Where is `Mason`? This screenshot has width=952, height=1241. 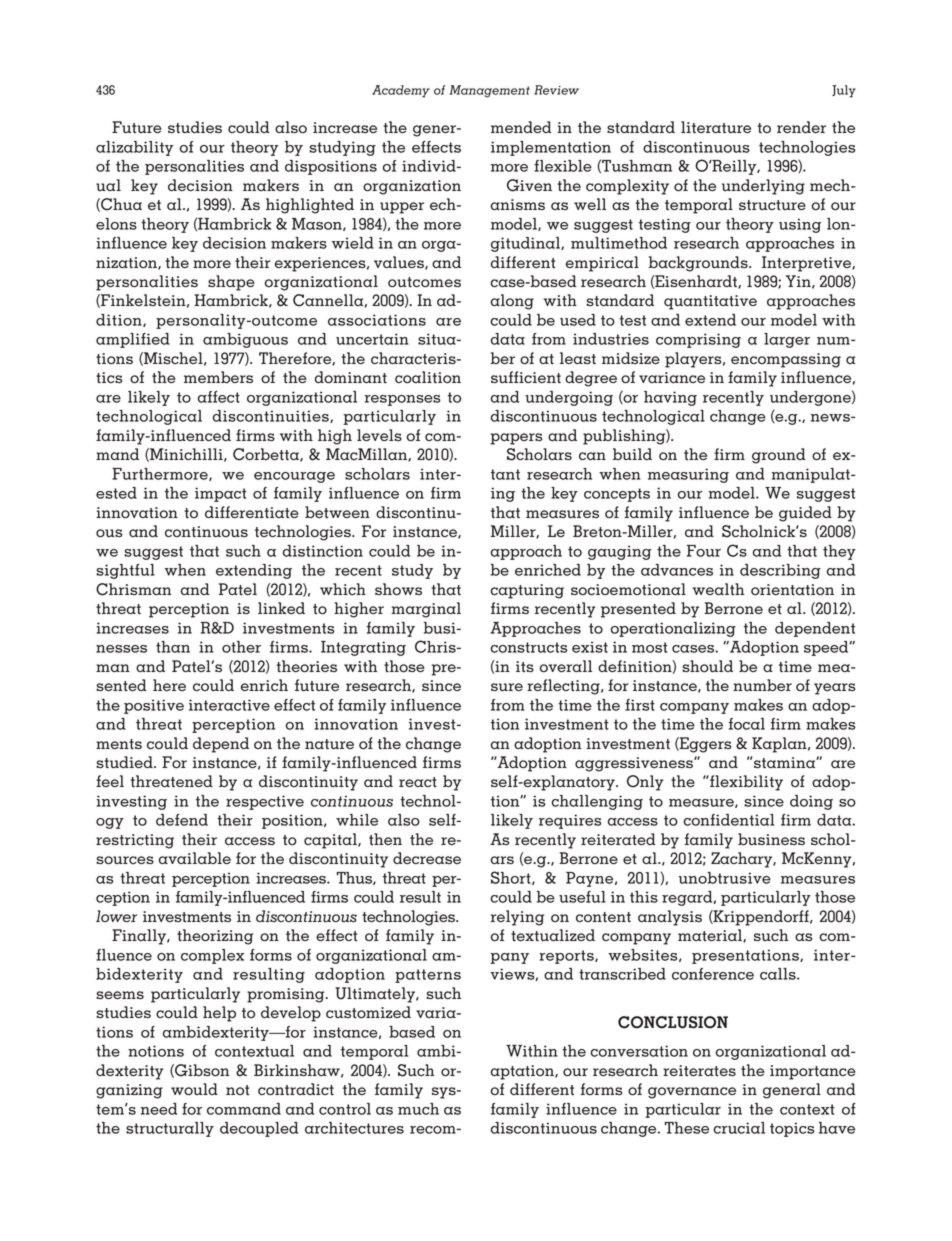
Mason is located at coordinates (318, 224).
